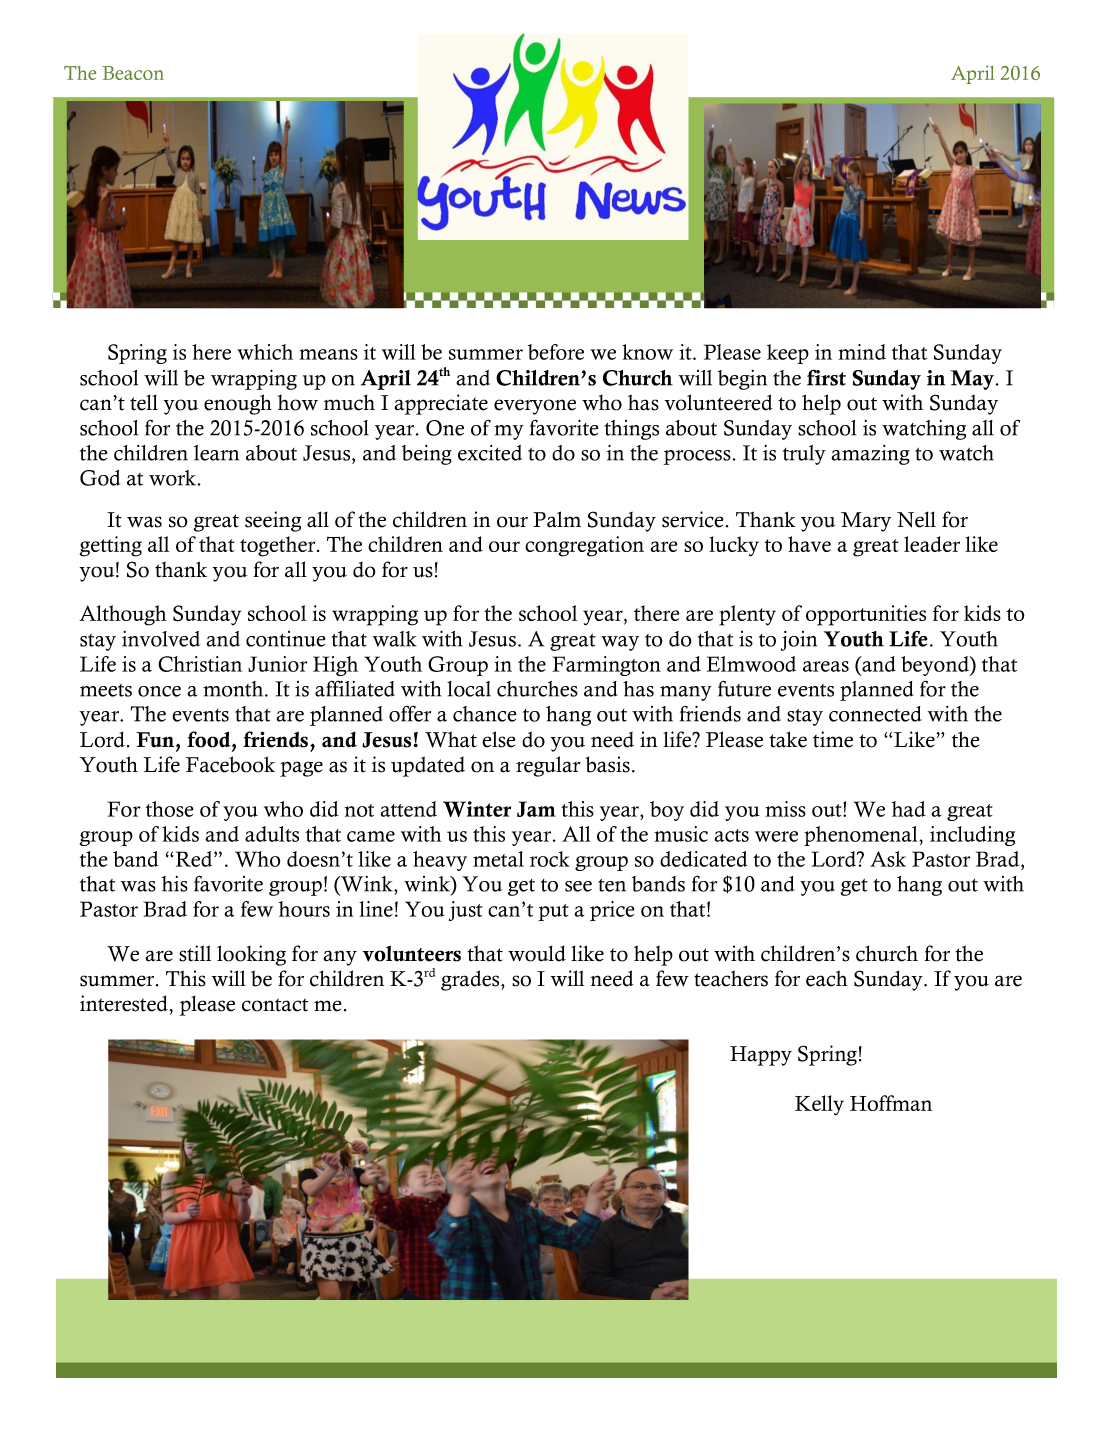 The height and width of the document is (1430, 1105). What do you see at coordinates (550, 859) in the document?
I see `rock` at bounding box center [550, 859].
